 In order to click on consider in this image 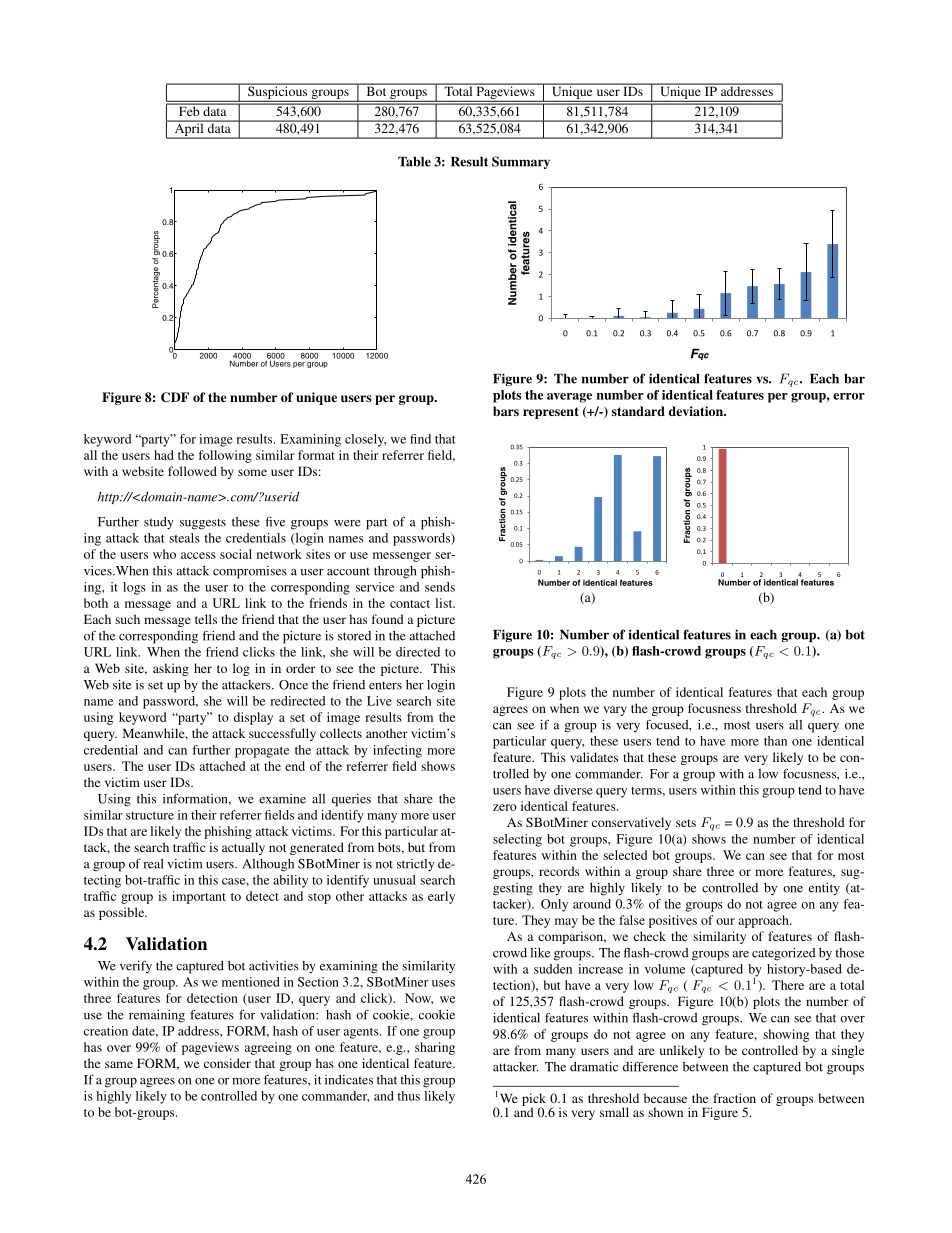, I will do `click(227, 1063)`.
